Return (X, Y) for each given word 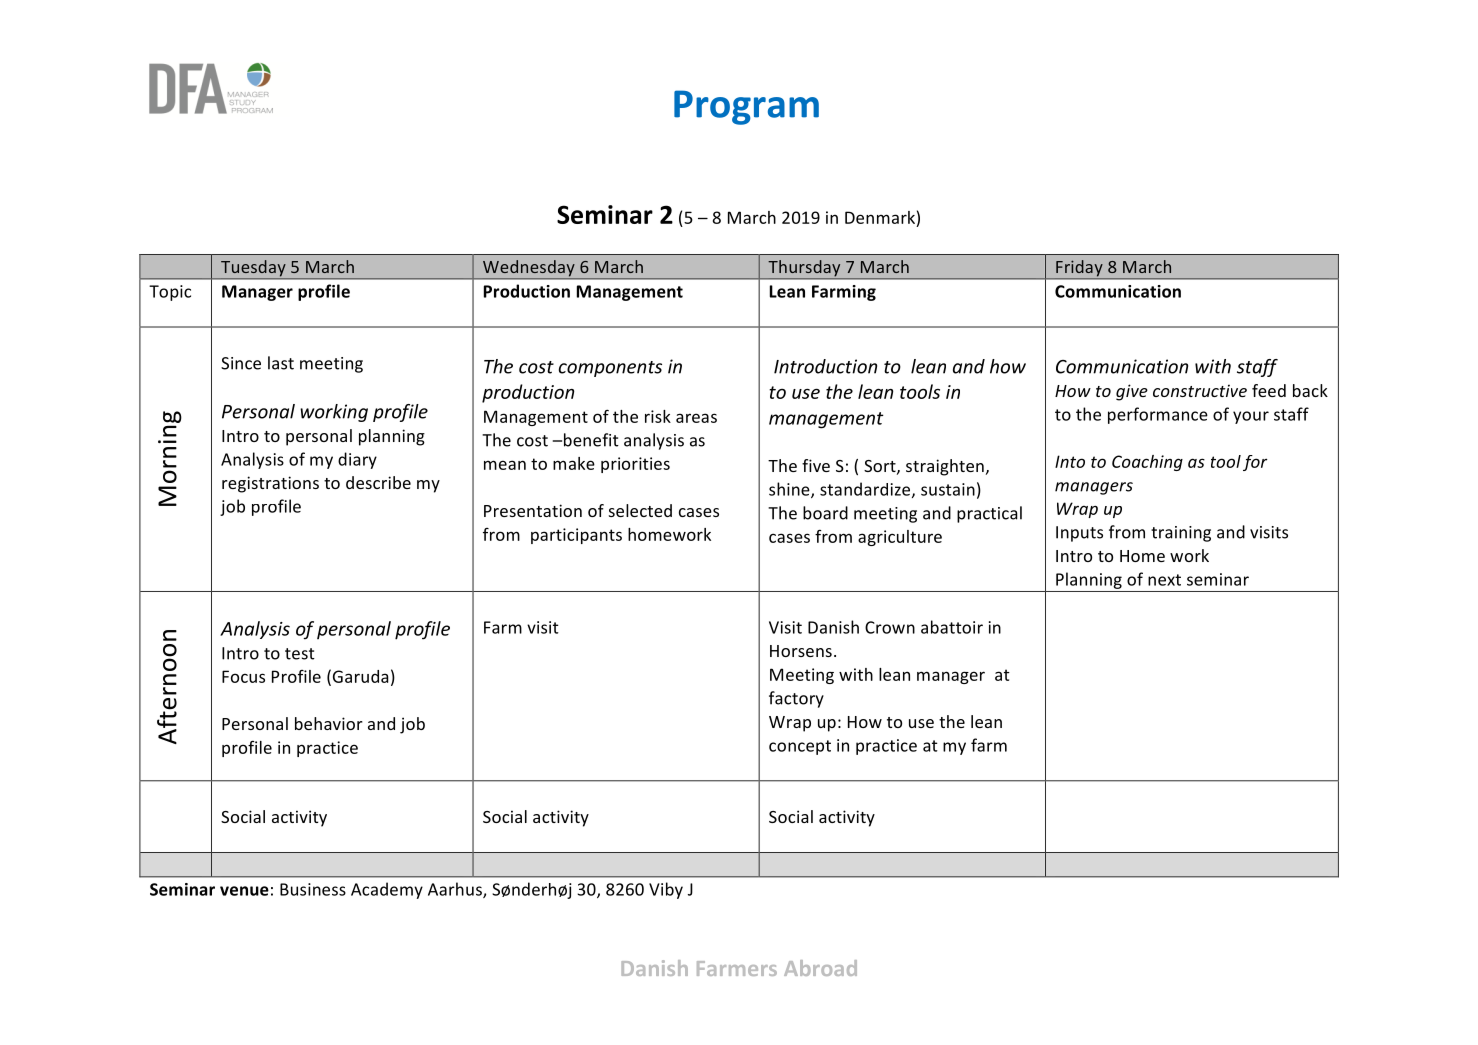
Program (746, 107)
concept (800, 747)
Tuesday (253, 269)
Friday (1079, 269)
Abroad (820, 968)
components (610, 369)
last (281, 363)
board (825, 513)
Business (313, 889)
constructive (1200, 390)
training (1181, 534)
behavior (329, 723)
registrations (270, 484)
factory (796, 699)
